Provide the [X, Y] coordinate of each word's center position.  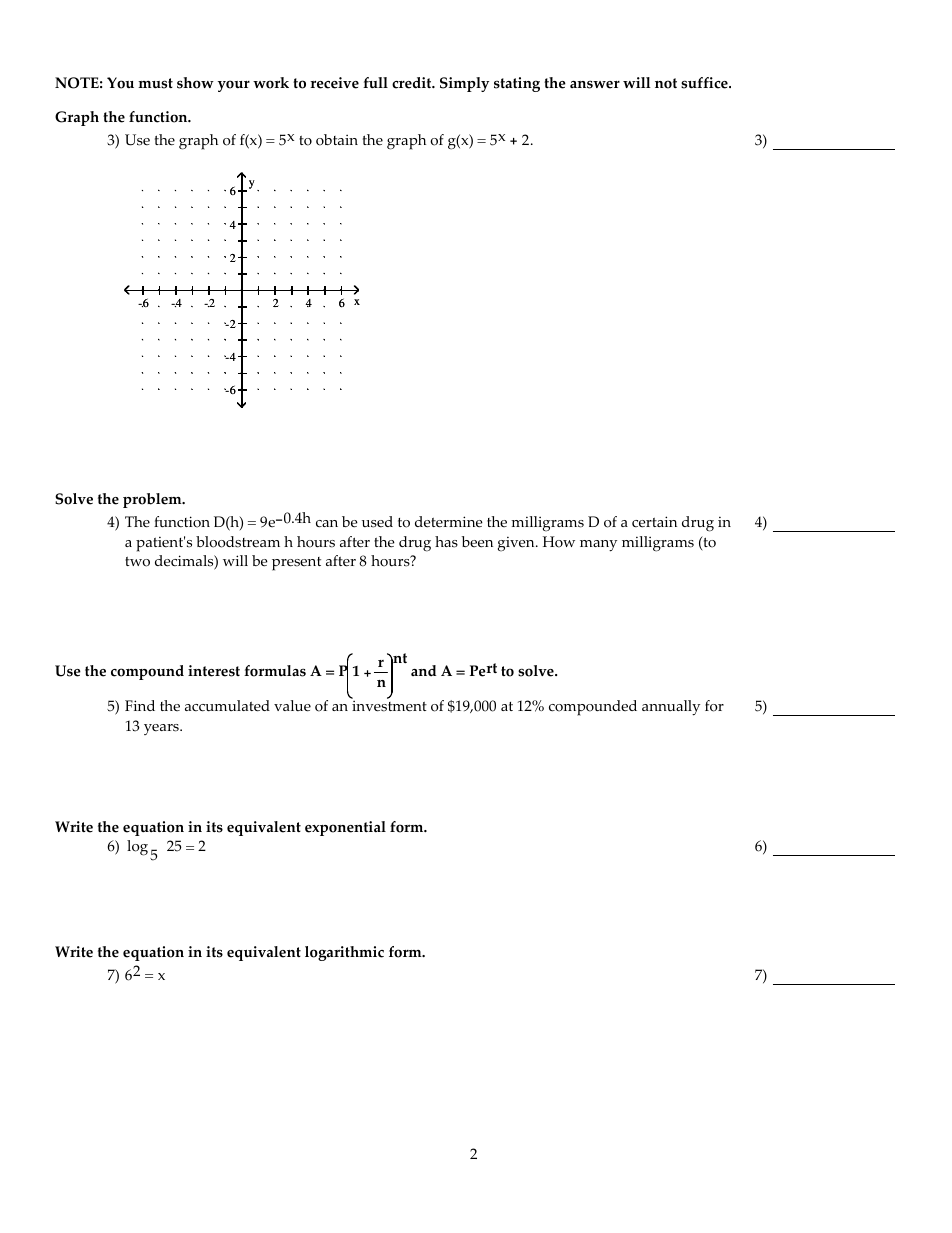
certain [654, 522]
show [195, 83]
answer [595, 84]
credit [413, 83]
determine [449, 522]
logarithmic [344, 953]
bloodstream [238, 542]
